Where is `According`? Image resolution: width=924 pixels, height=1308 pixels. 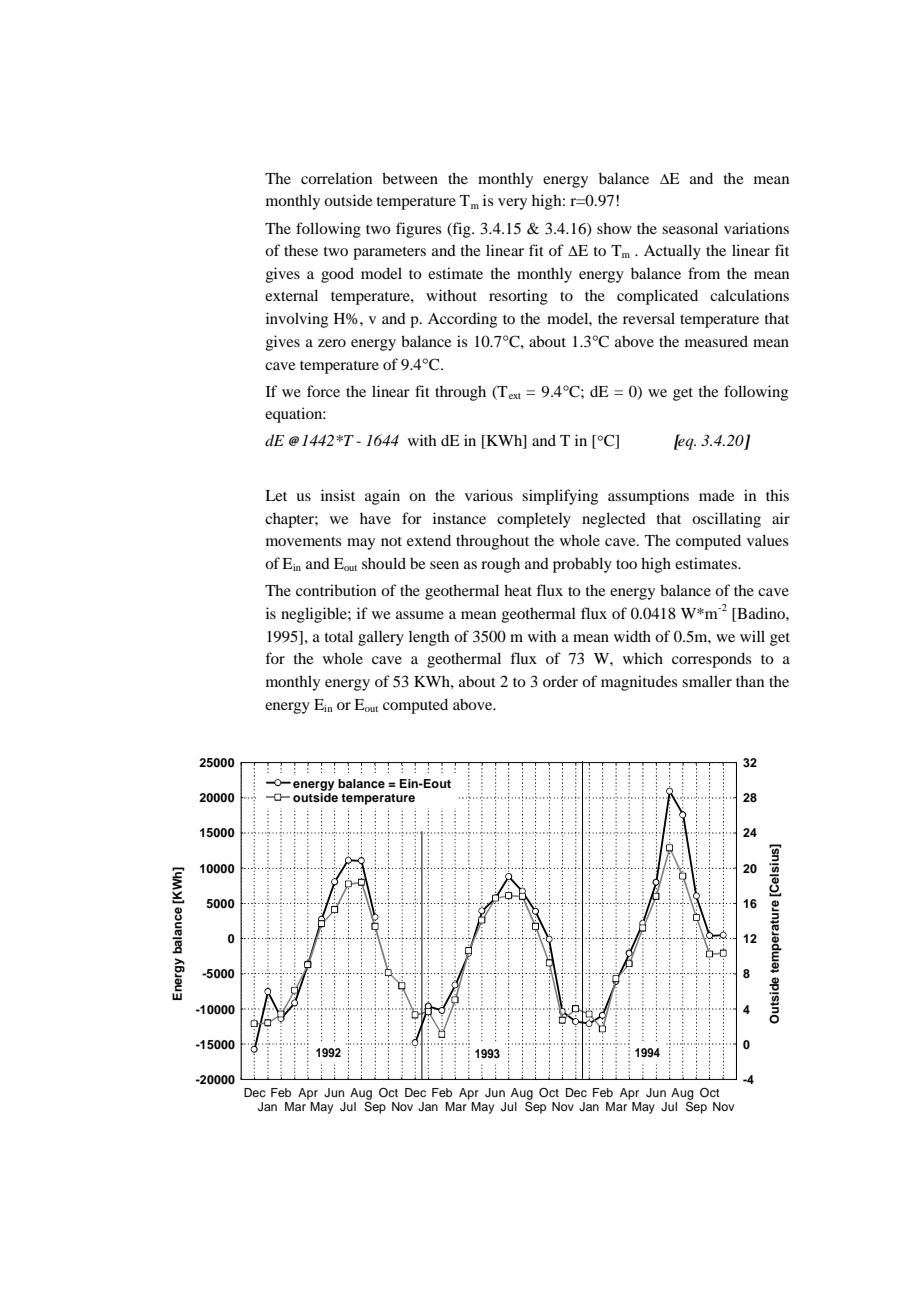
According is located at coordinates (462, 320).
